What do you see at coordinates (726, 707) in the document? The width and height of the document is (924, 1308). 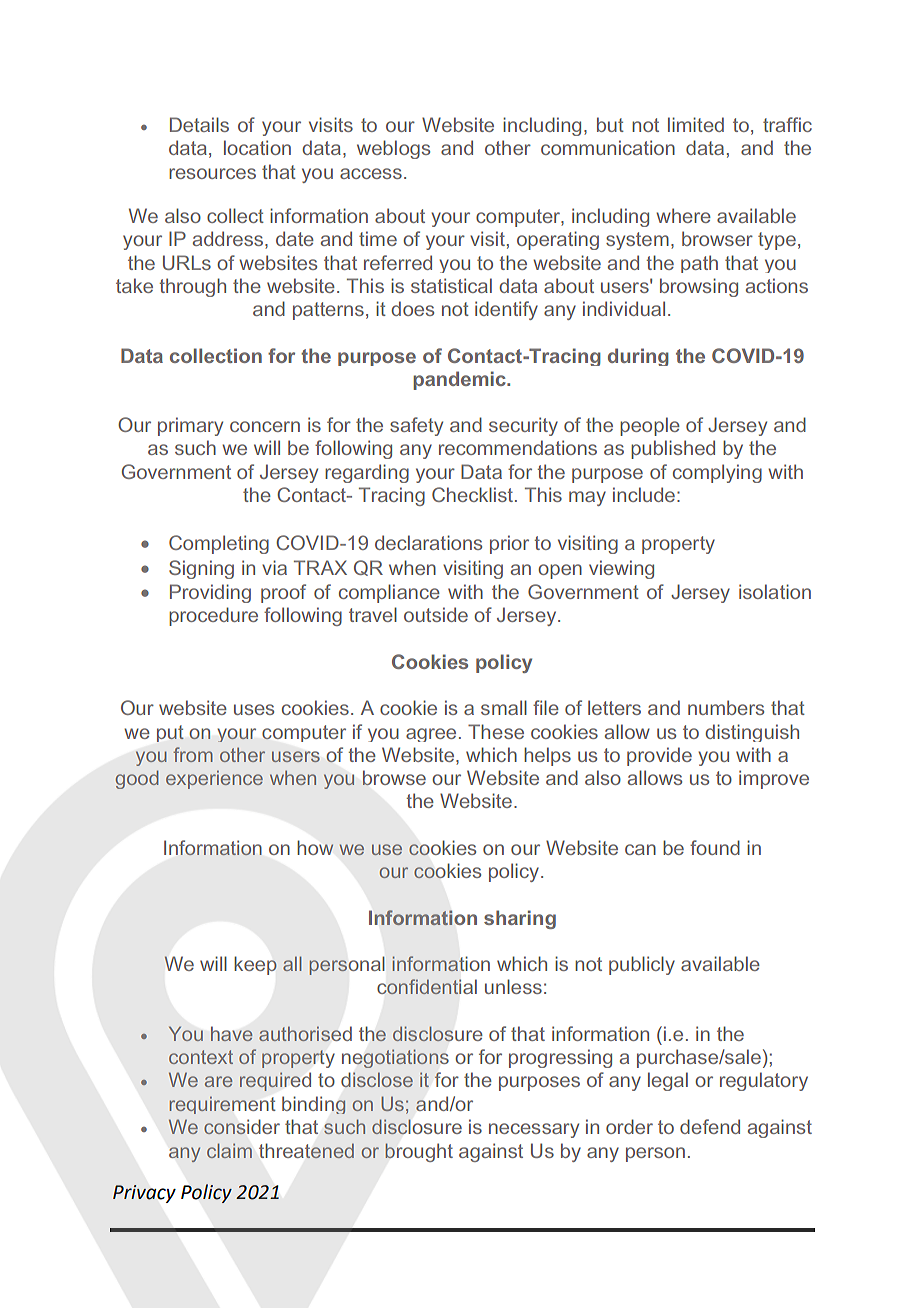 I see `numbers` at bounding box center [726, 707].
